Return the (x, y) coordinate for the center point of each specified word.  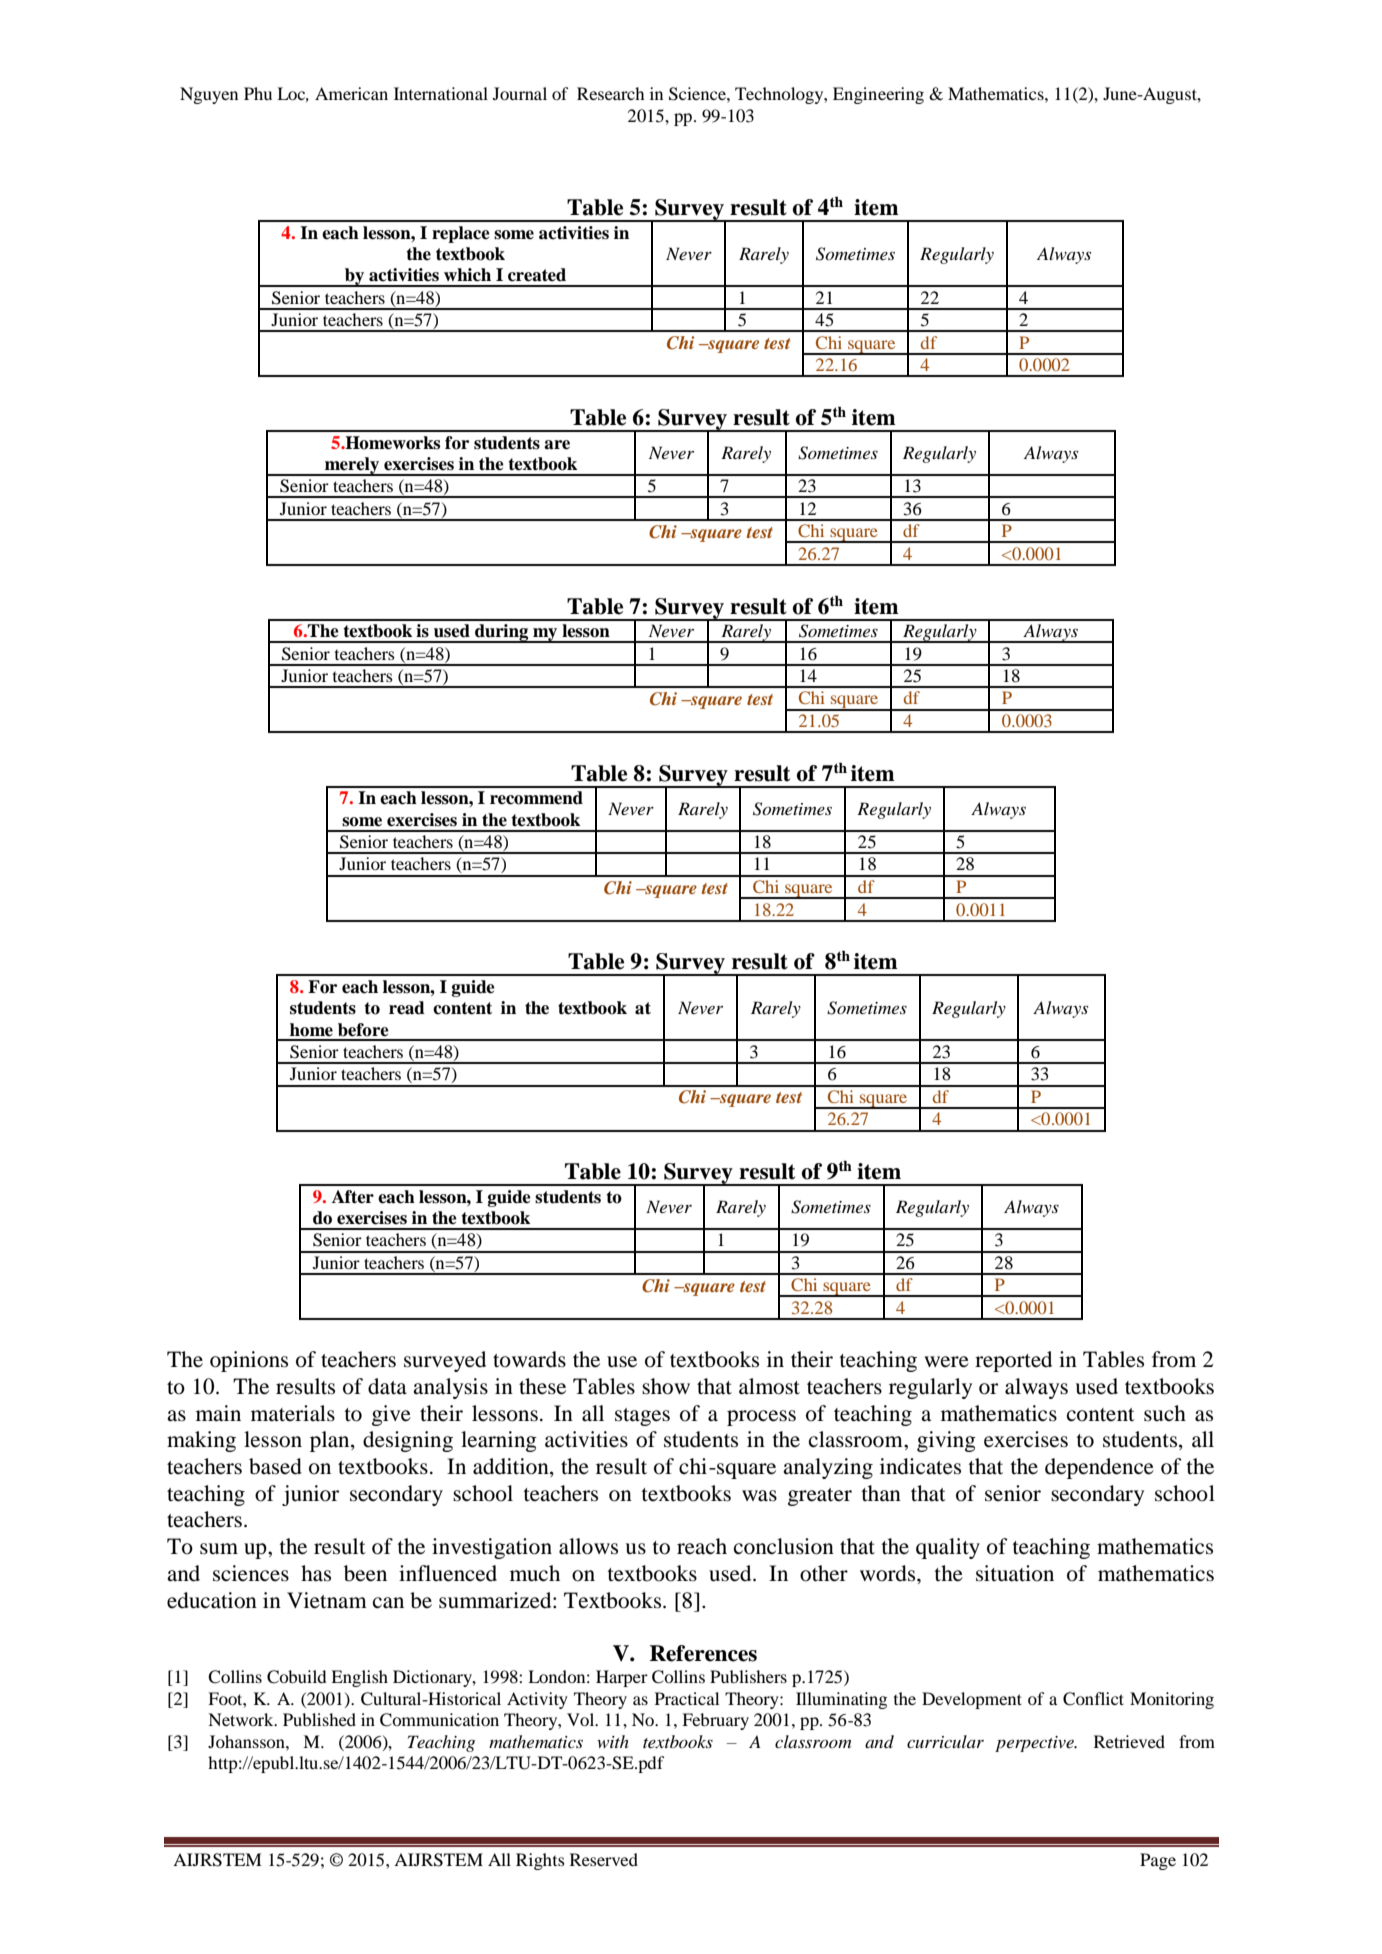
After (353, 1197)
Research (611, 93)
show (666, 1386)
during (502, 633)
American (351, 93)
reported (1013, 1361)
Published (319, 1719)
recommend (536, 798)
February (715, 1721)
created (537, 275)
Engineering (878, 95)
